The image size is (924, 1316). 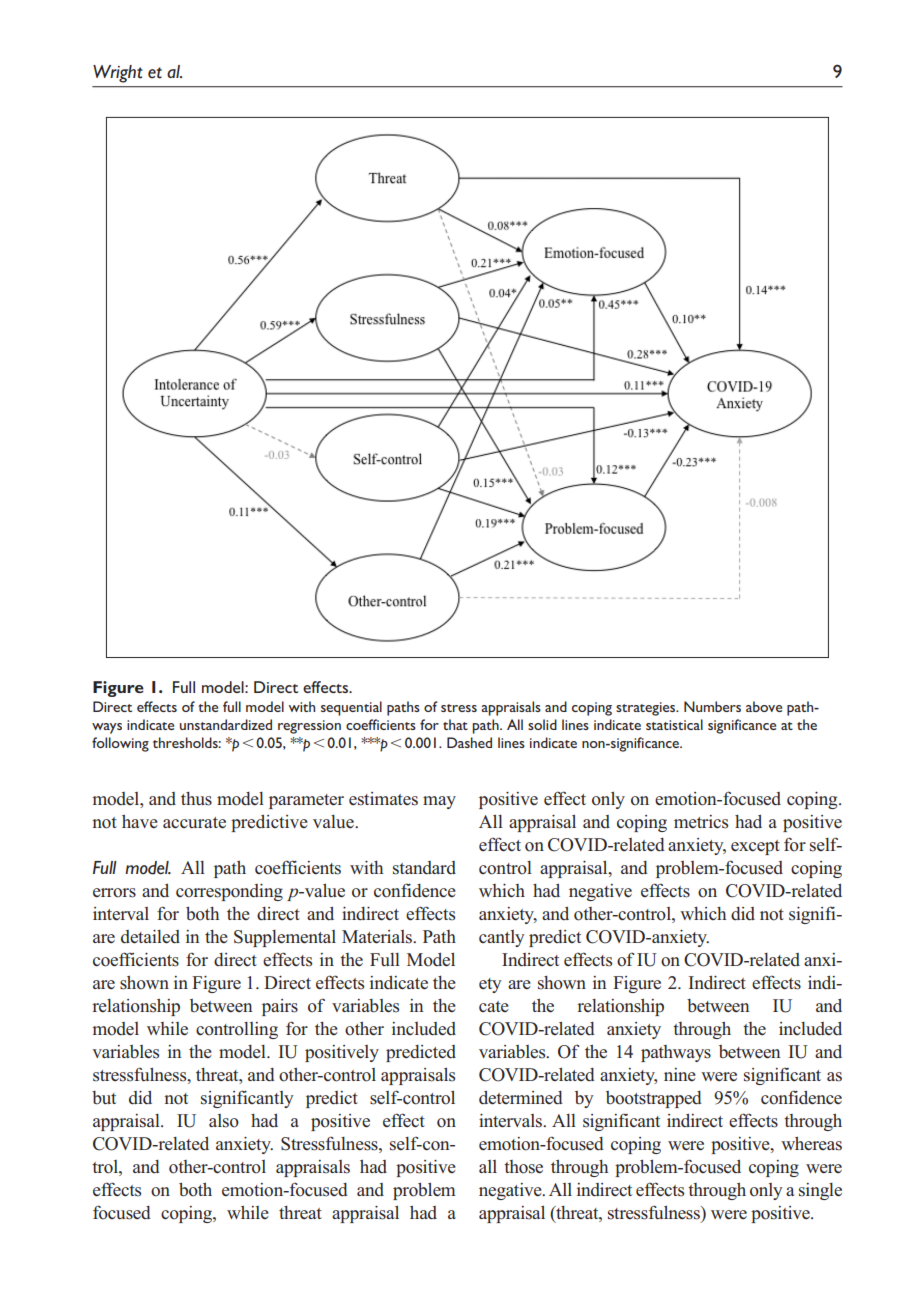 What do you see at coordinates (120, 744) in the image?
I see `following` at bounding box center [120, 744].
